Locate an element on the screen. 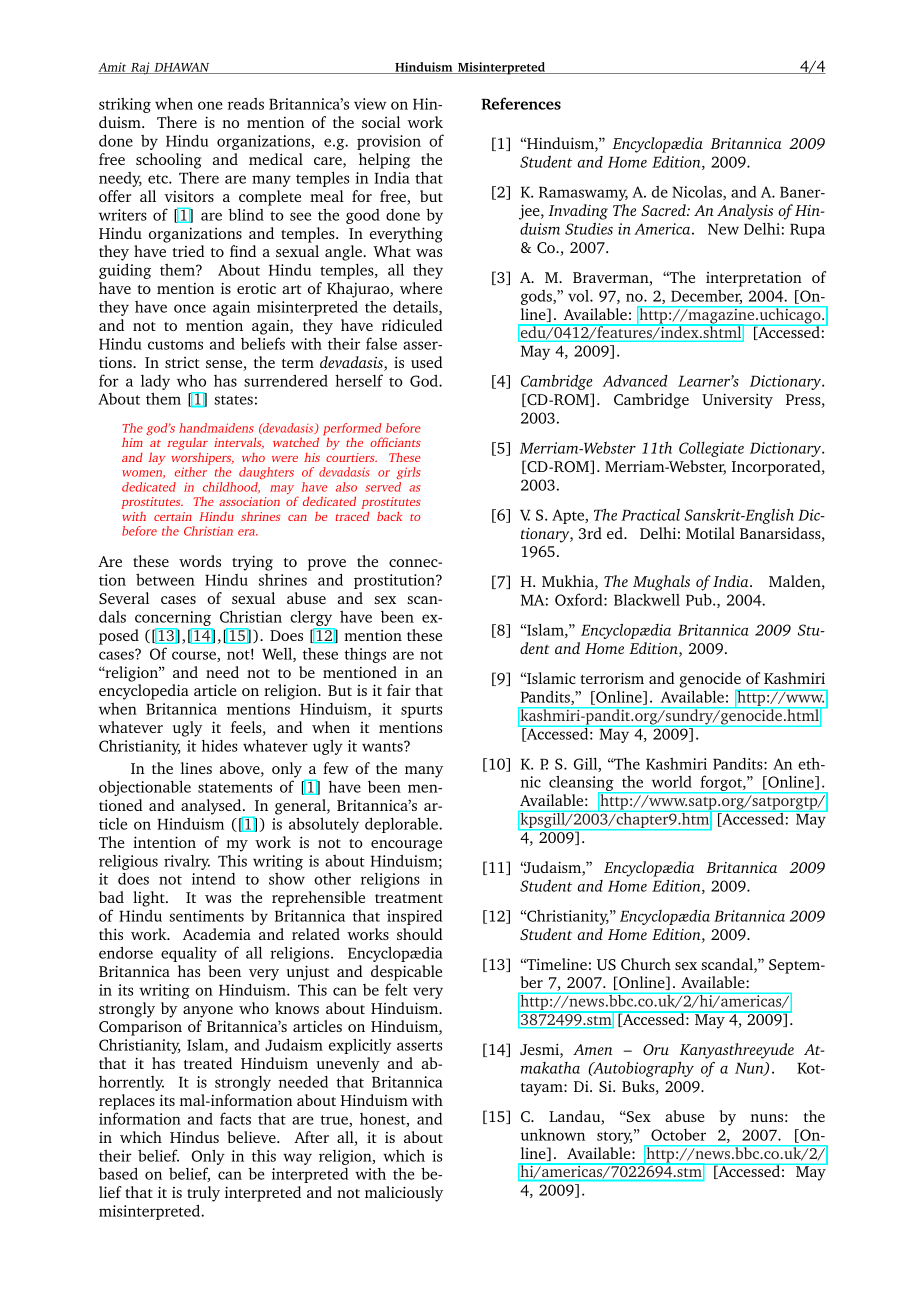  words is located at coordinates (200, 561).
